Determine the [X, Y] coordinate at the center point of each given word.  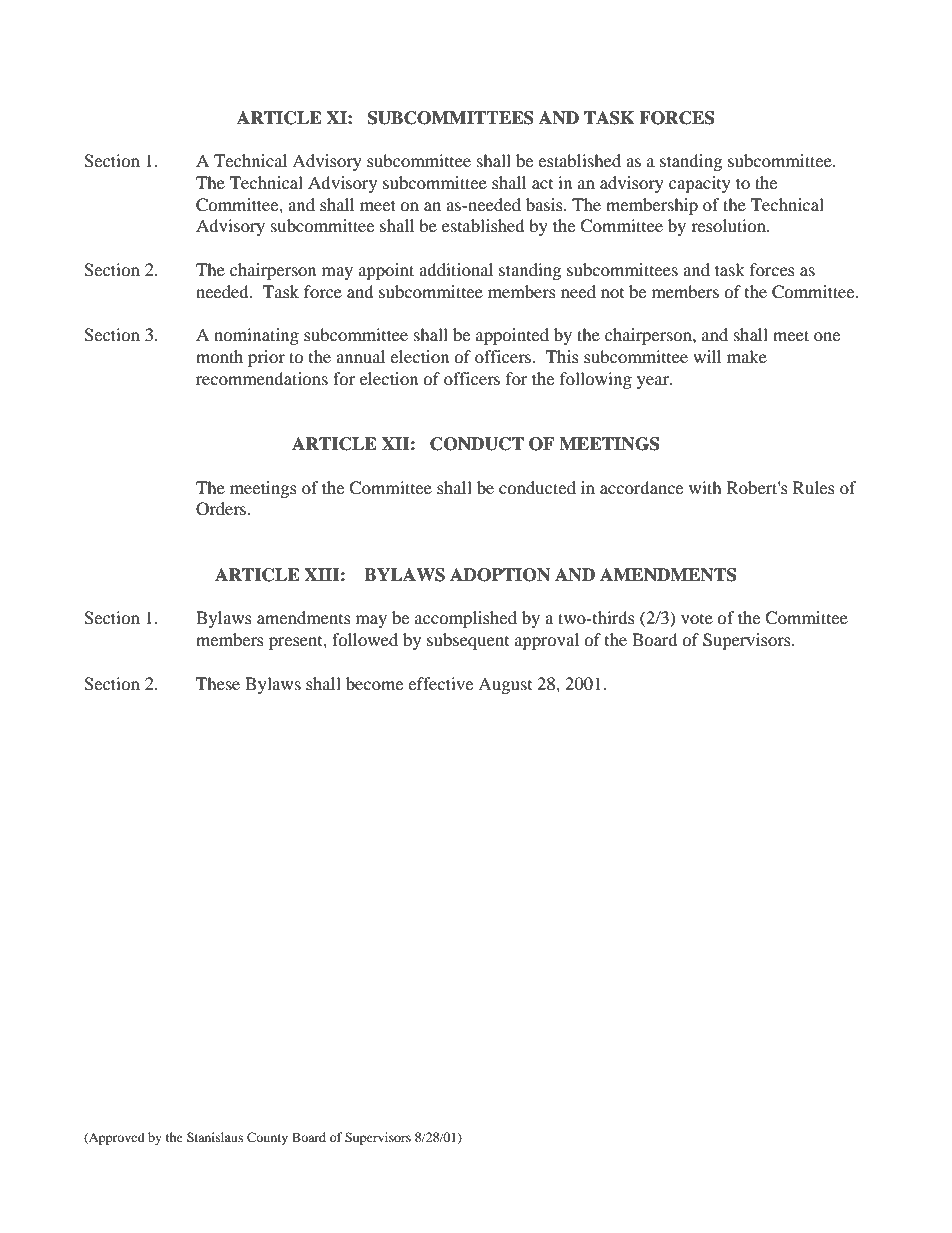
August [505, 685]
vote [697, 619]
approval [547, 641]
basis [545, 204]
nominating [256, 336]
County [267, 1138]
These [218, 683]
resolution [729, 225]
